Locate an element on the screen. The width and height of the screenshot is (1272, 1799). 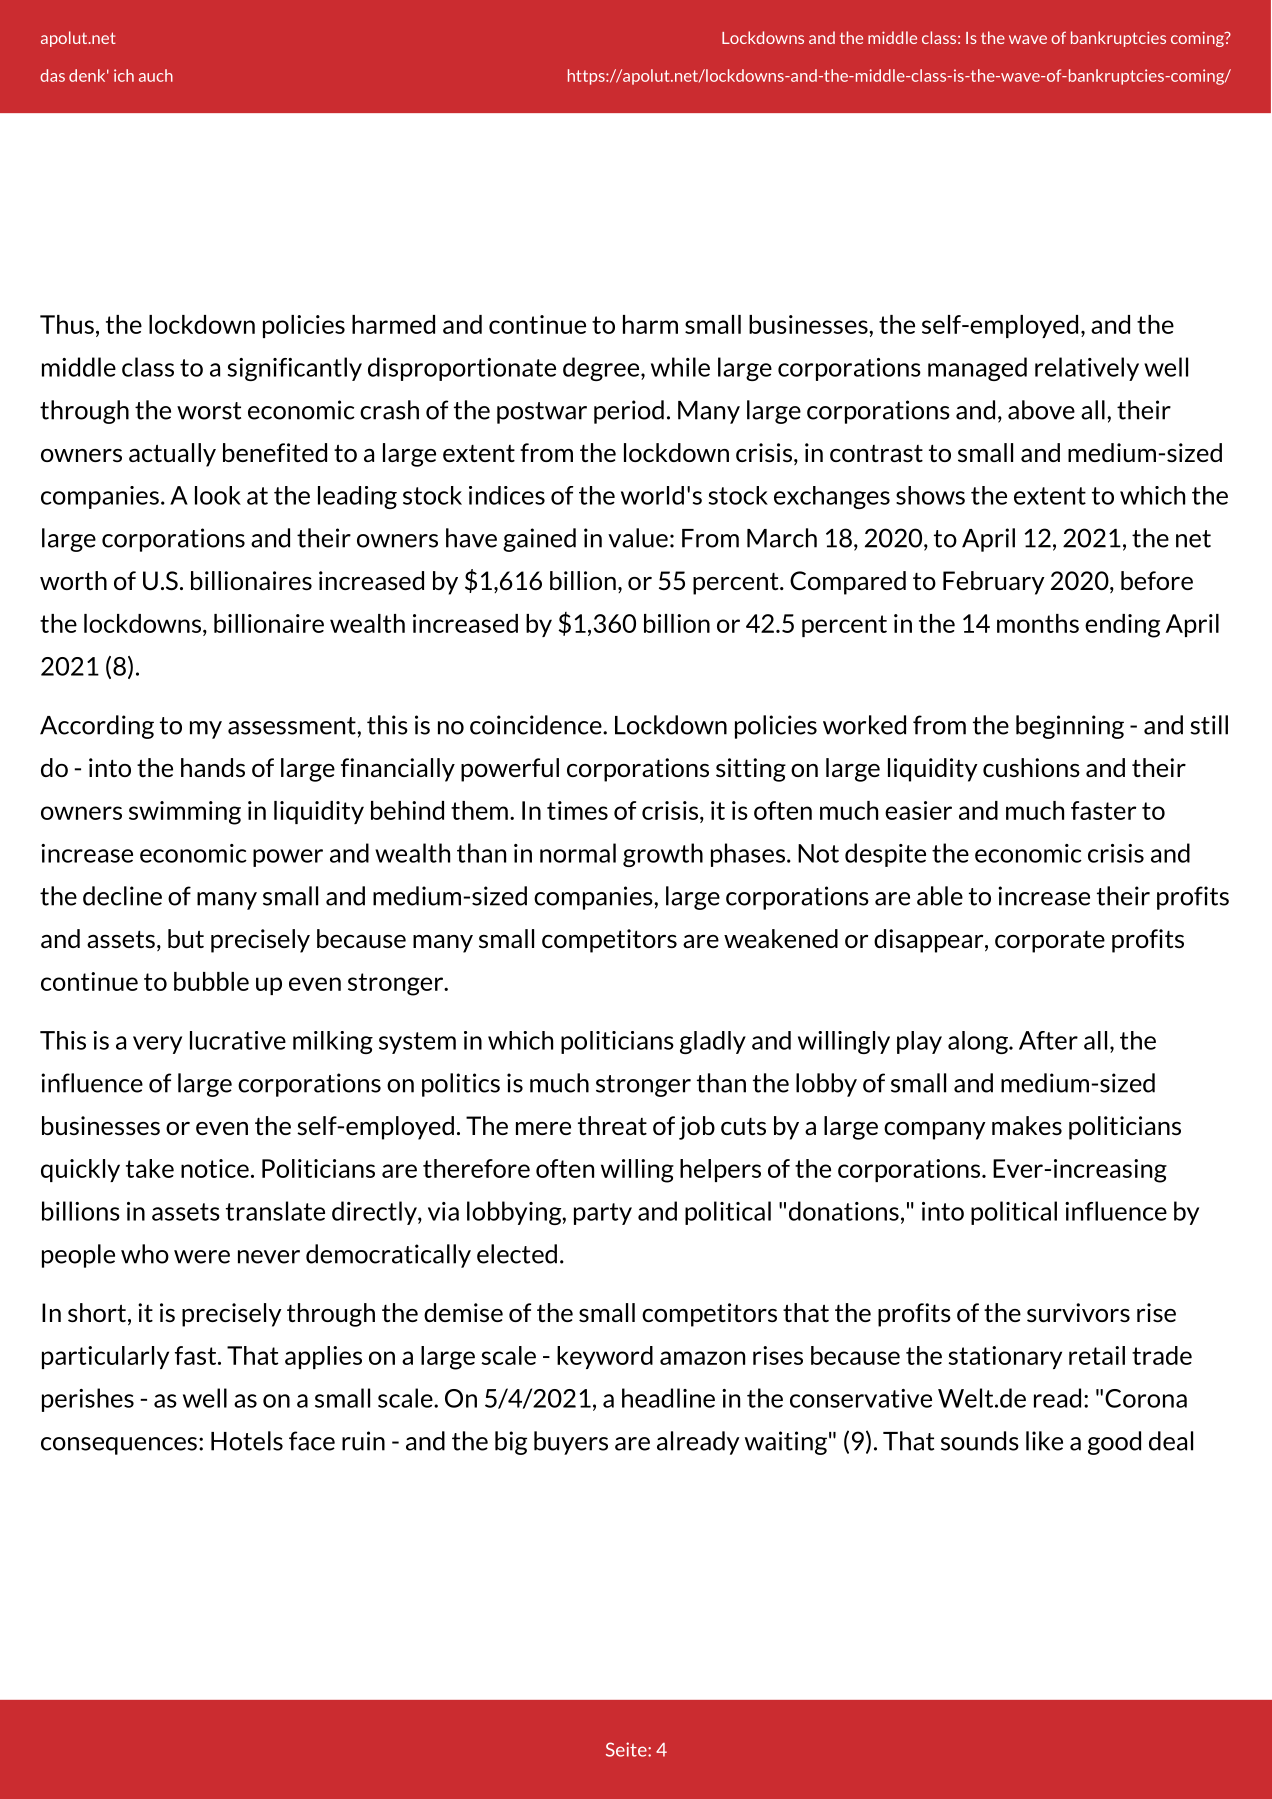
According is located at coordinates (97, 727).
